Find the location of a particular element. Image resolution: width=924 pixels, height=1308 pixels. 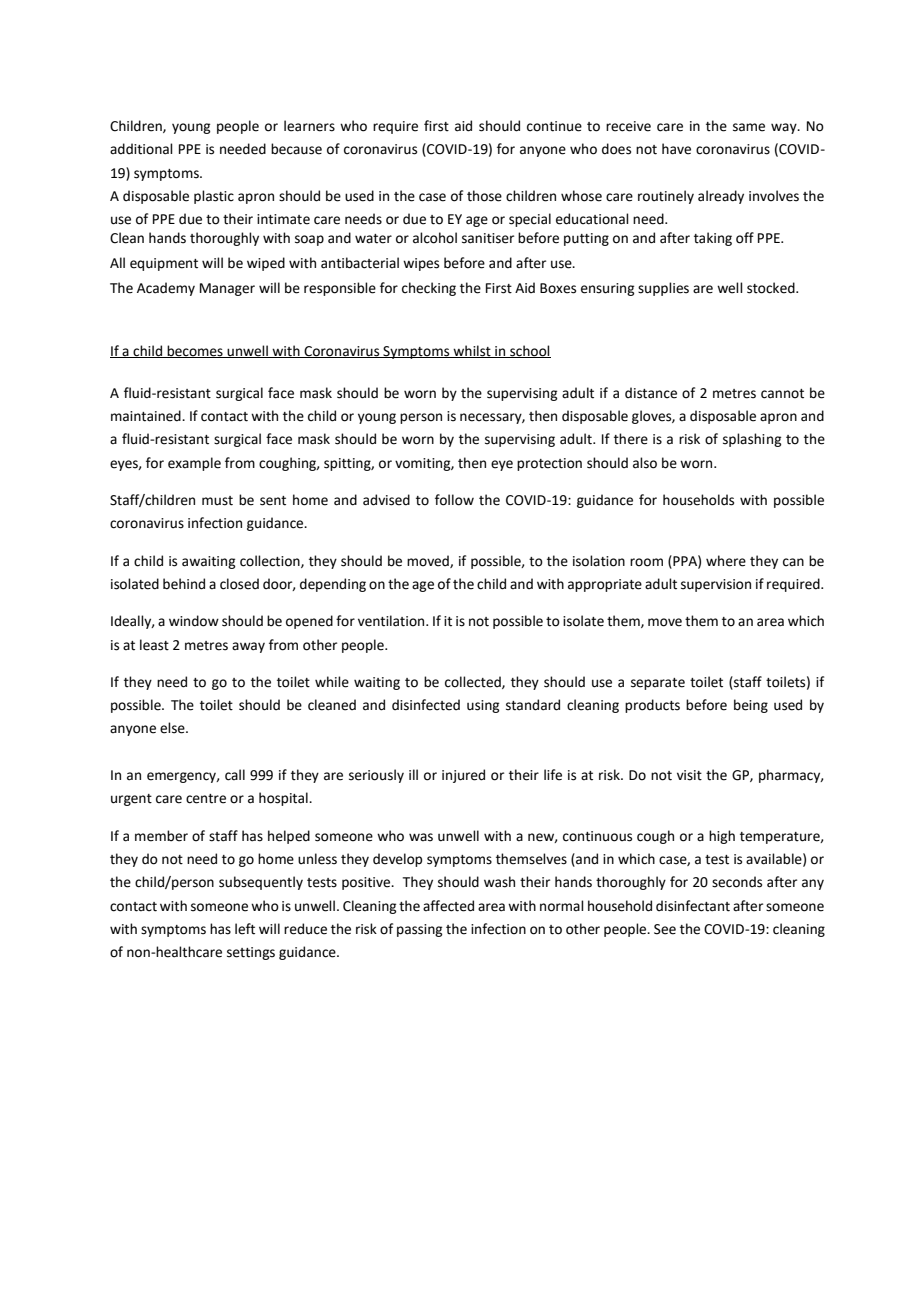

away is located at coordinates (248, 647).
